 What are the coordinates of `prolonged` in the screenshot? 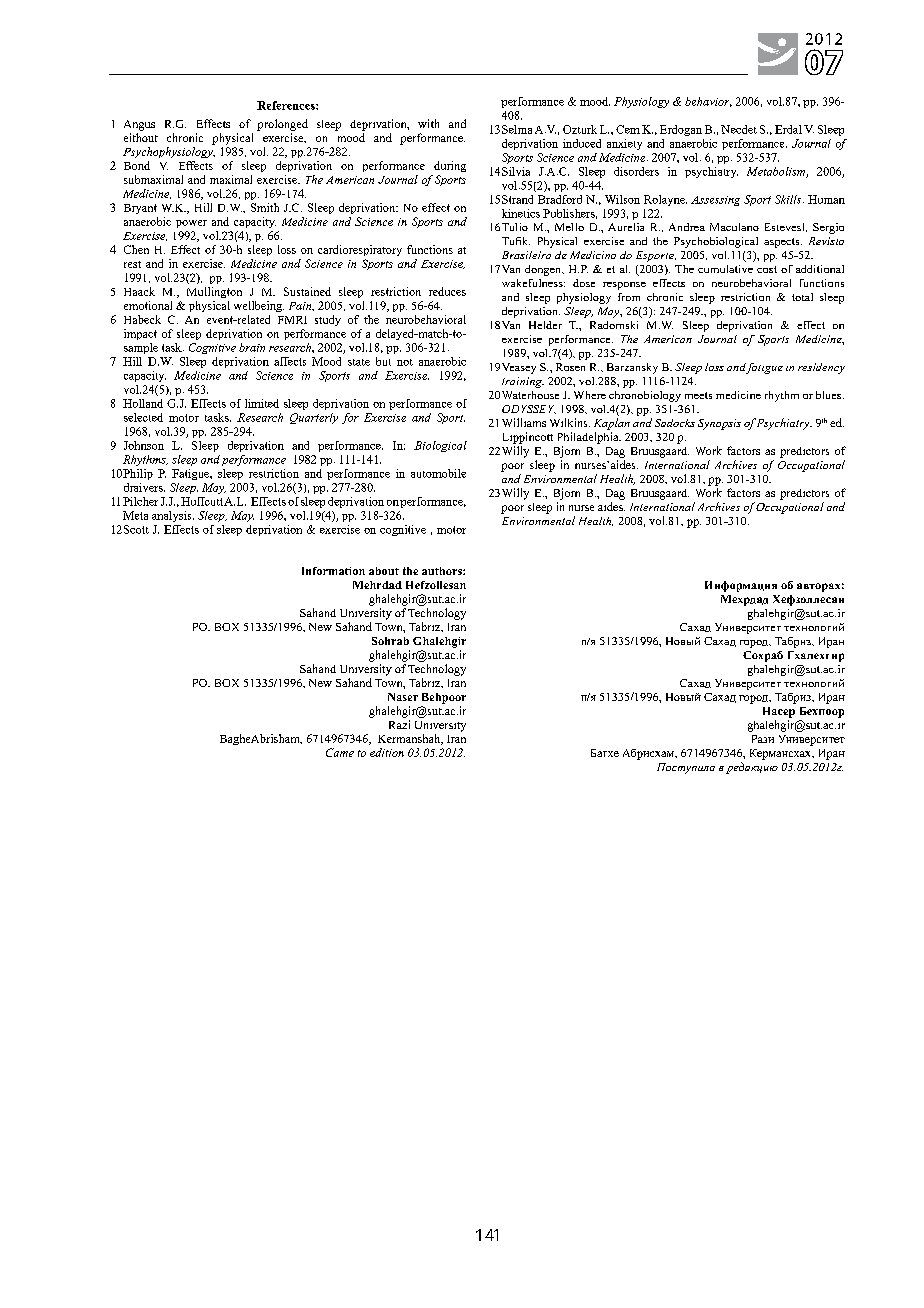 It's located at (282, 125).
